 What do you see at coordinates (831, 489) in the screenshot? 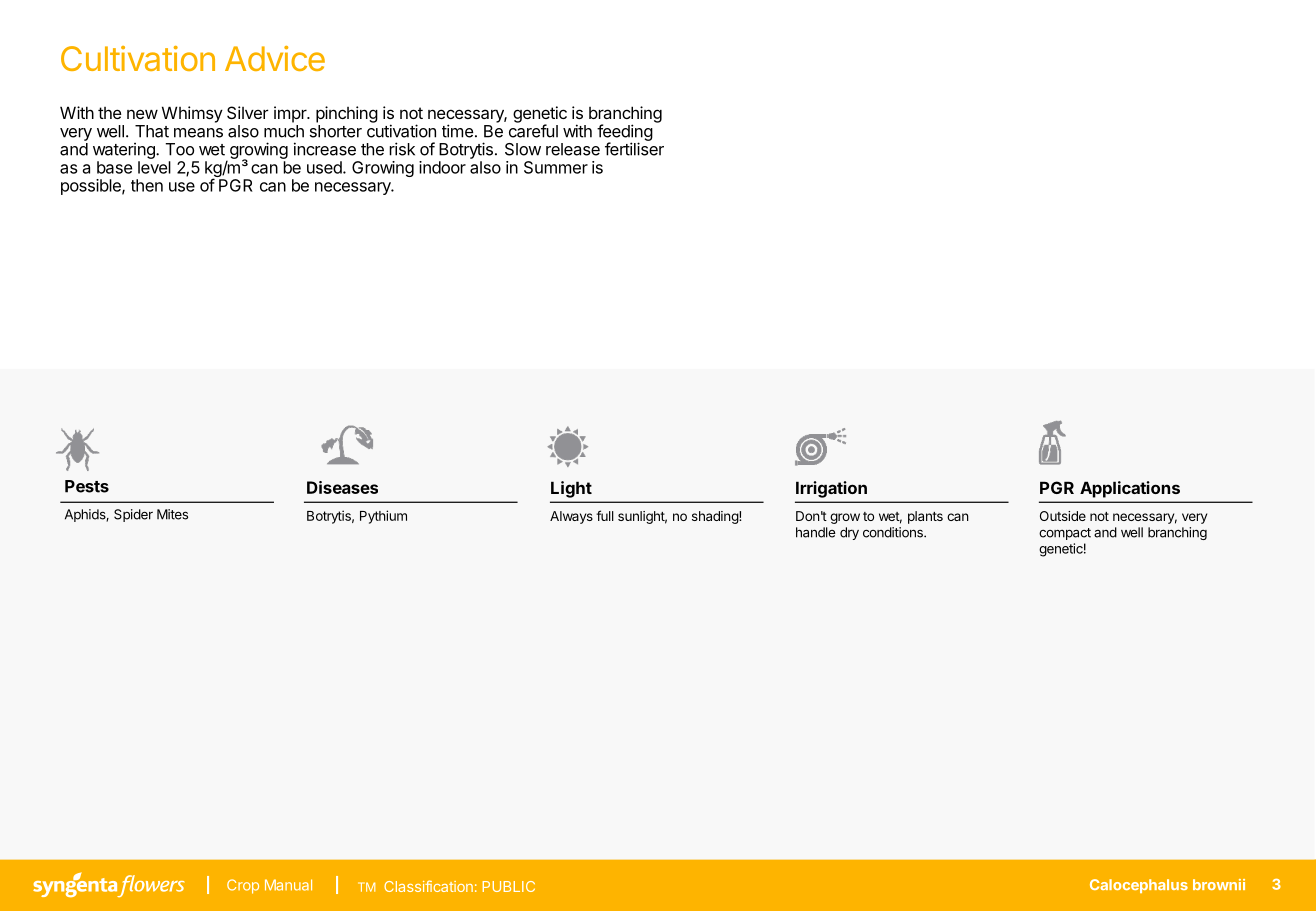
I see `Irrigation` at bounding box center [831, 489].
